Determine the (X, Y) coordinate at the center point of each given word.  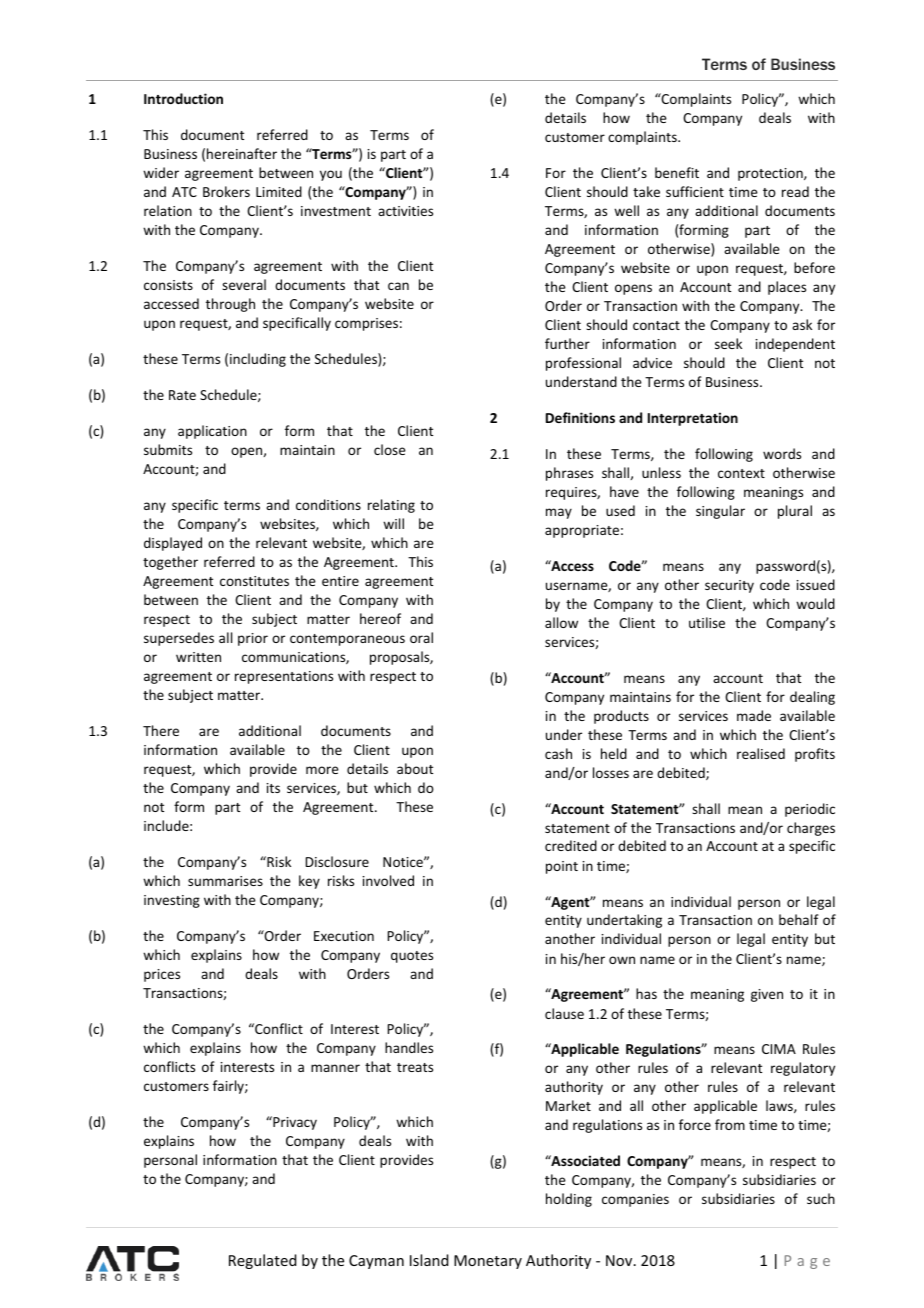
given (767, 995)
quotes (412, 957)
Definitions (580, 417)
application (212, 432)
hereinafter (242, 153)
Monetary (488, 1262)
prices (162, 975)
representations (284, 677)
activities (405, 211)
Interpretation (693, 419)
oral (421, 637)
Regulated (262, 1261)
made (754, 715)
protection (771, 174)
